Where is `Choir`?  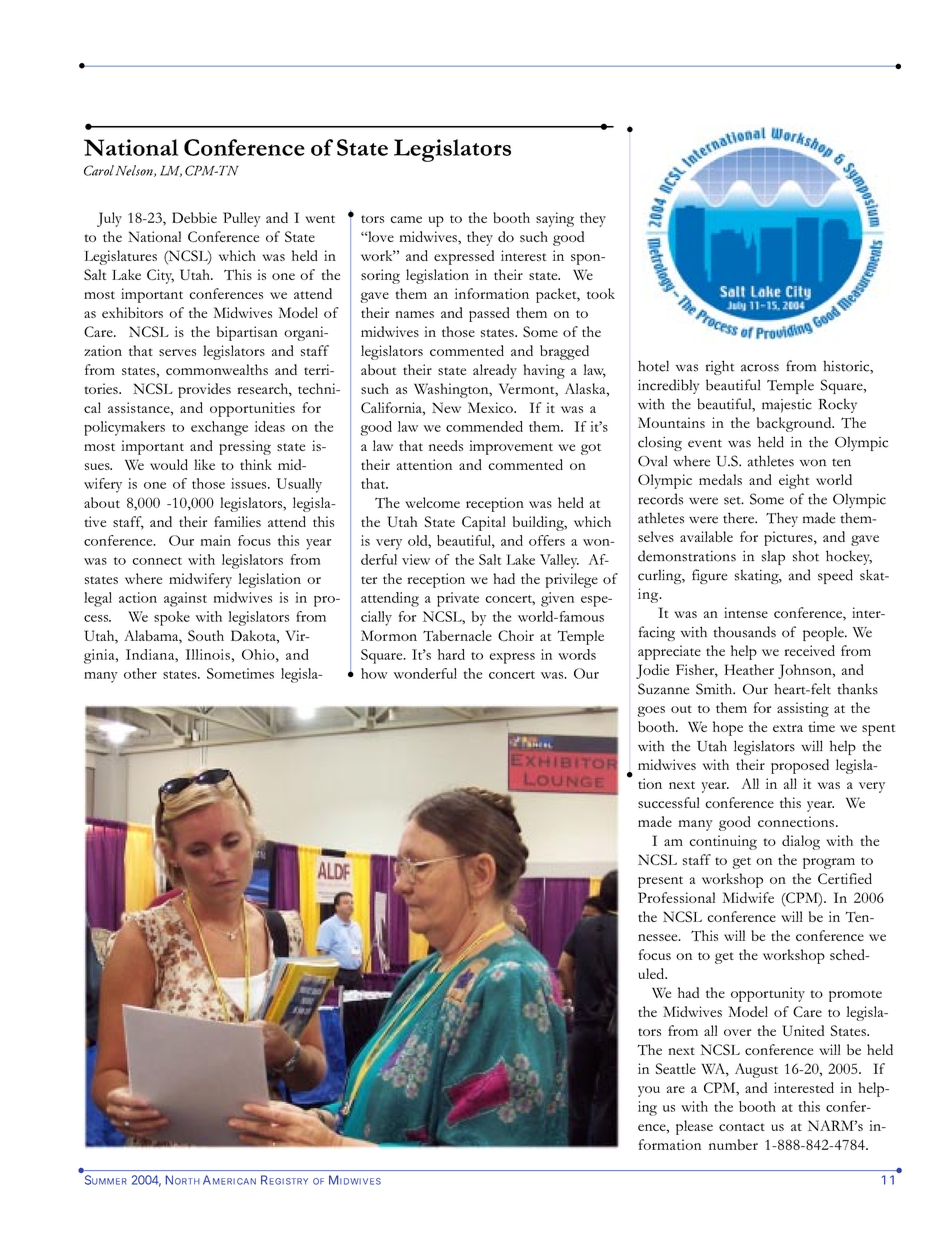 Choir is located at coordinates (516, 635).
